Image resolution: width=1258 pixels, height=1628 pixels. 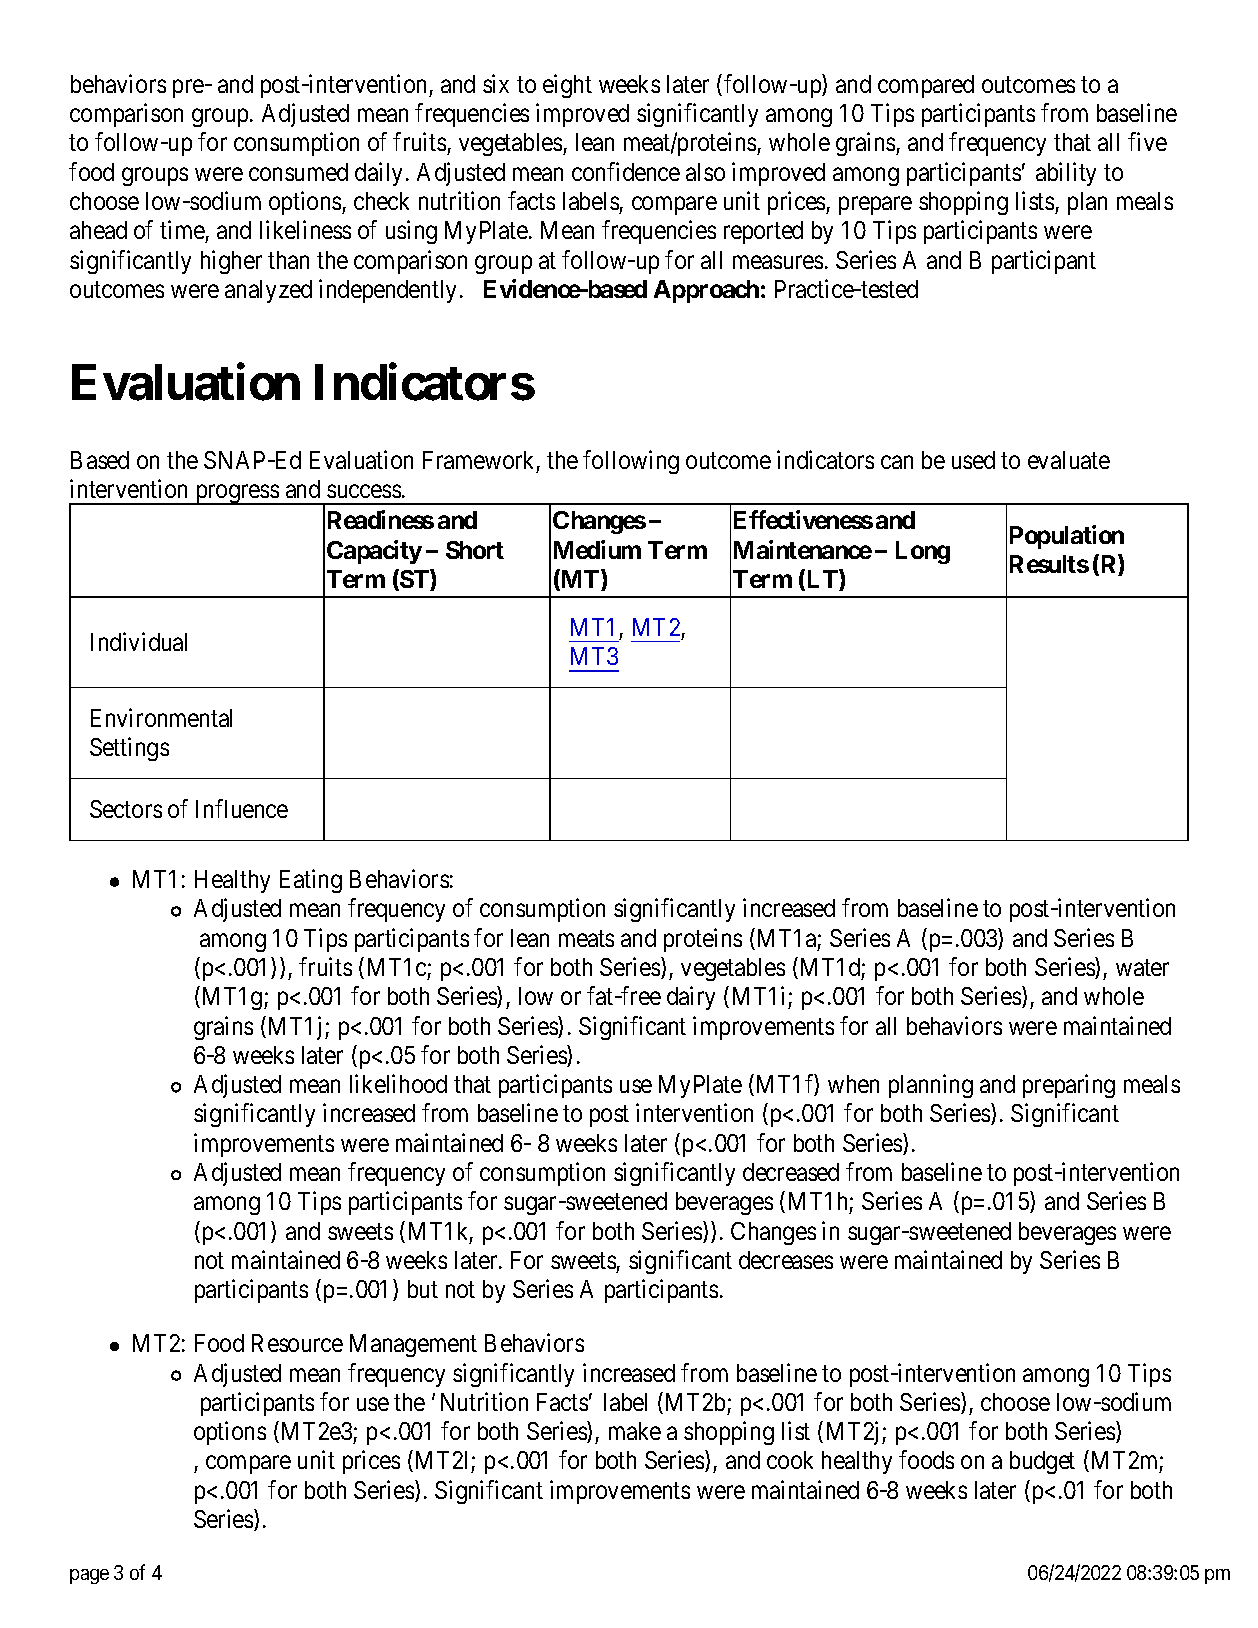 I want to click on preparing, so click(x=1069, y=1086).
